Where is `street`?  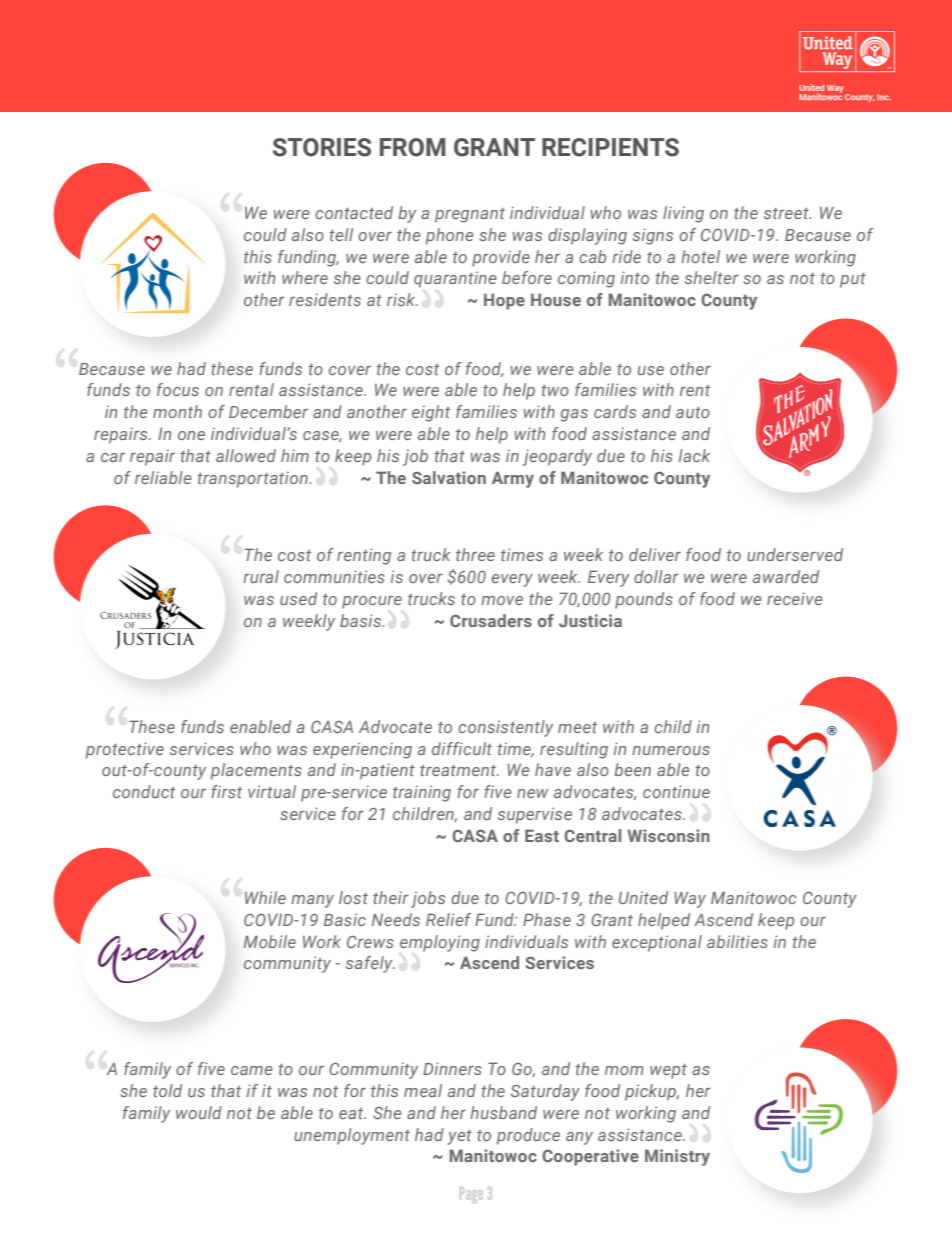 street is located at coordinates (787, 213).
